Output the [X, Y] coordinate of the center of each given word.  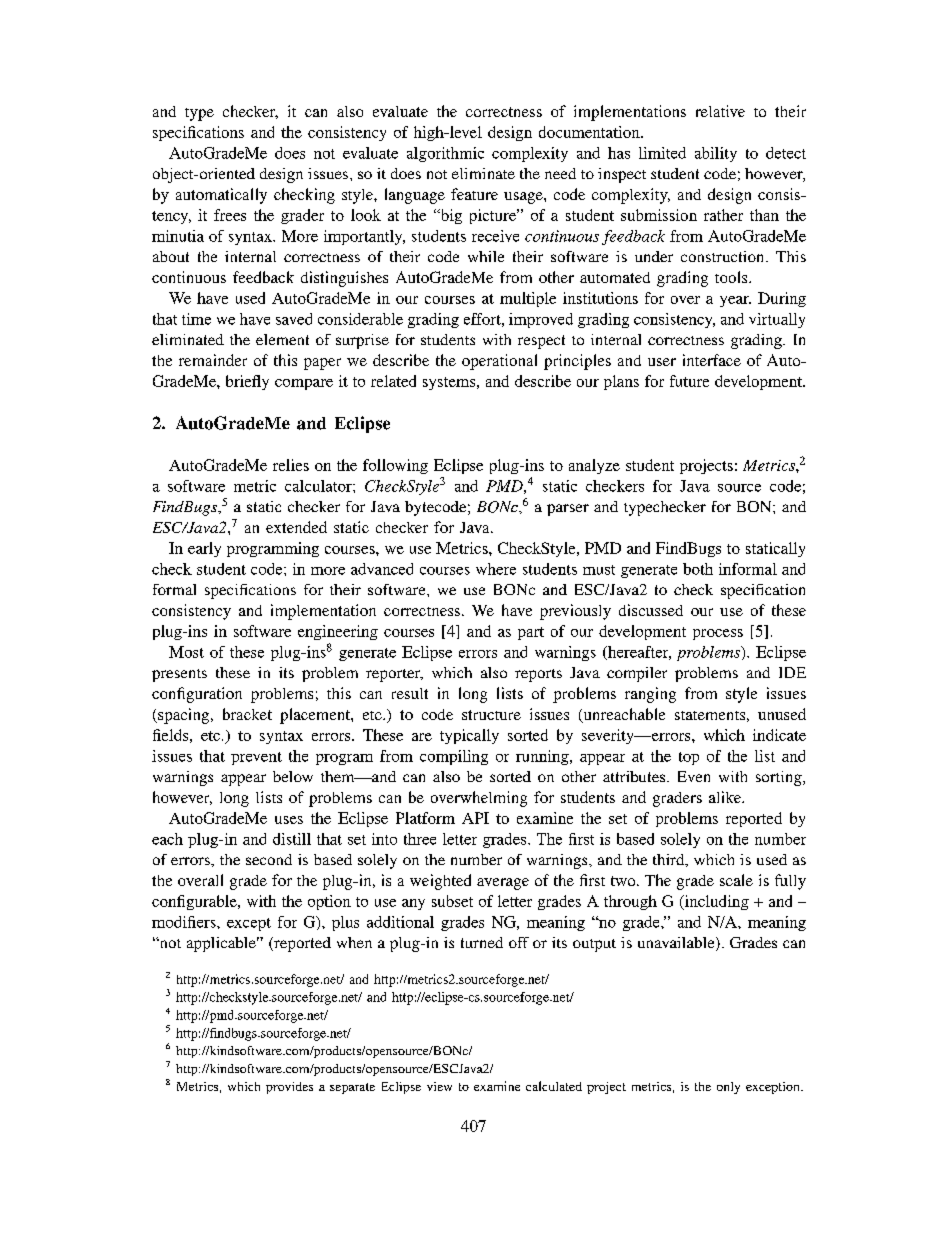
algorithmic [445, 154]
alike [726, 797]
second [269, 859]
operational [499, 362]
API [475, 818]
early [204, 549]
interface [712, 360]
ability [716, 154]
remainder [213, 360]
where [496, 569]
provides [289, 1088]
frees [230, 215]
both [698, 569]
